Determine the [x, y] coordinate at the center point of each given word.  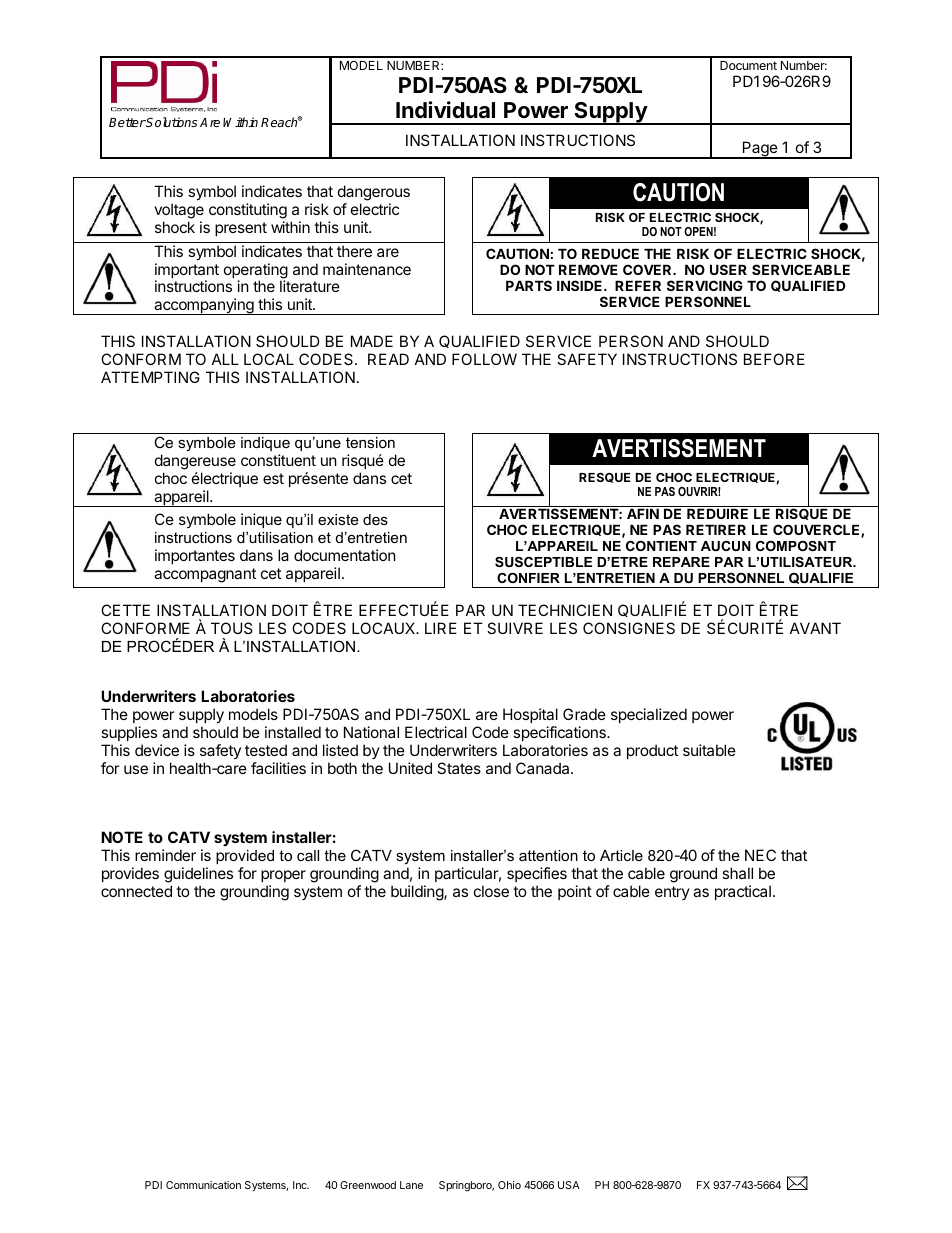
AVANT [815, 628]
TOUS [232, 628]
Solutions [171, 122]
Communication [203, 1185]
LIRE [441, 628]
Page [760, 150]
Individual [445, 109]
